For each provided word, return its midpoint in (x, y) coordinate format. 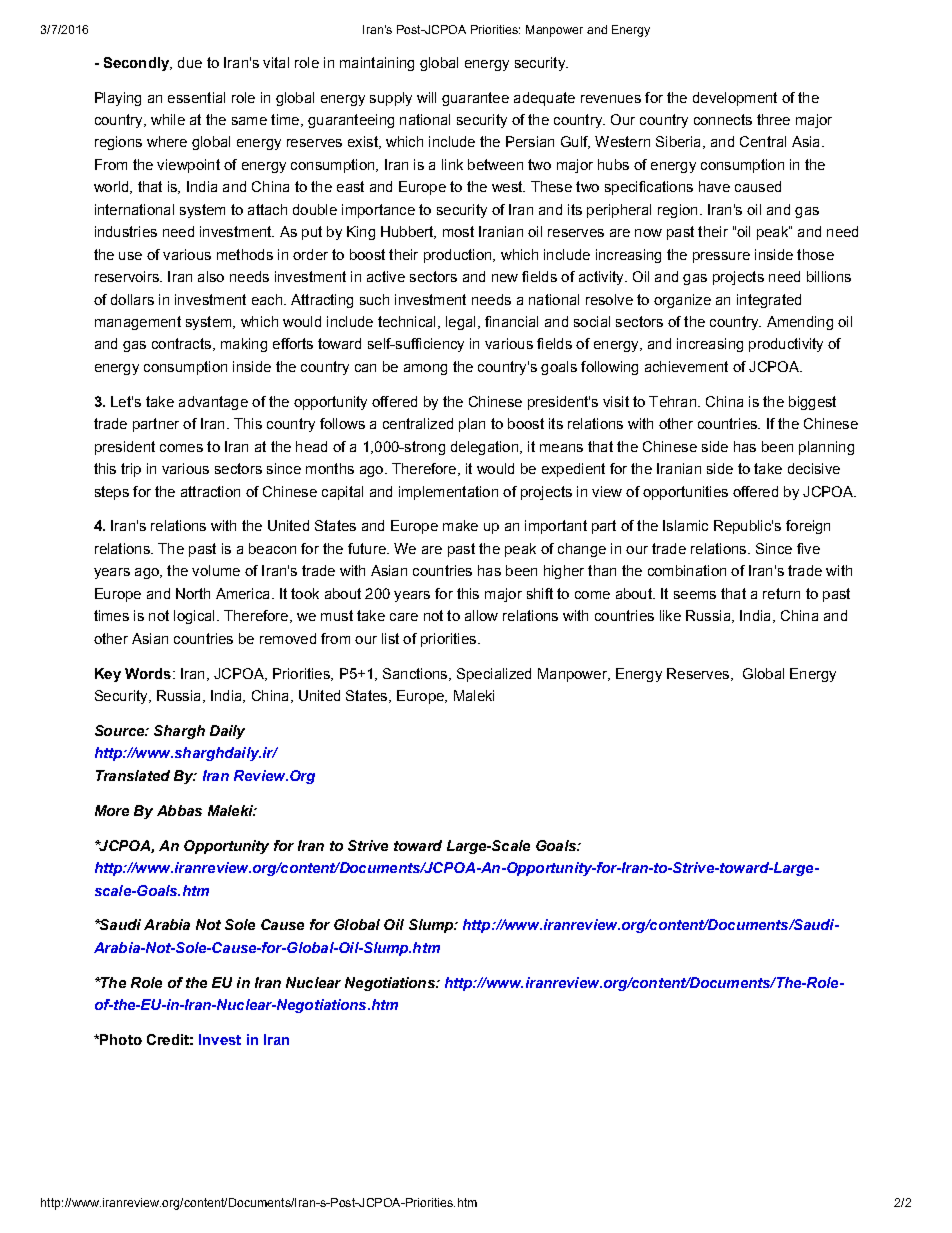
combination (687, 570)
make (460, 525)
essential (196, 97)
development (735, 99)
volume (216, 570)
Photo (120, 1039)
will (426, 97)
